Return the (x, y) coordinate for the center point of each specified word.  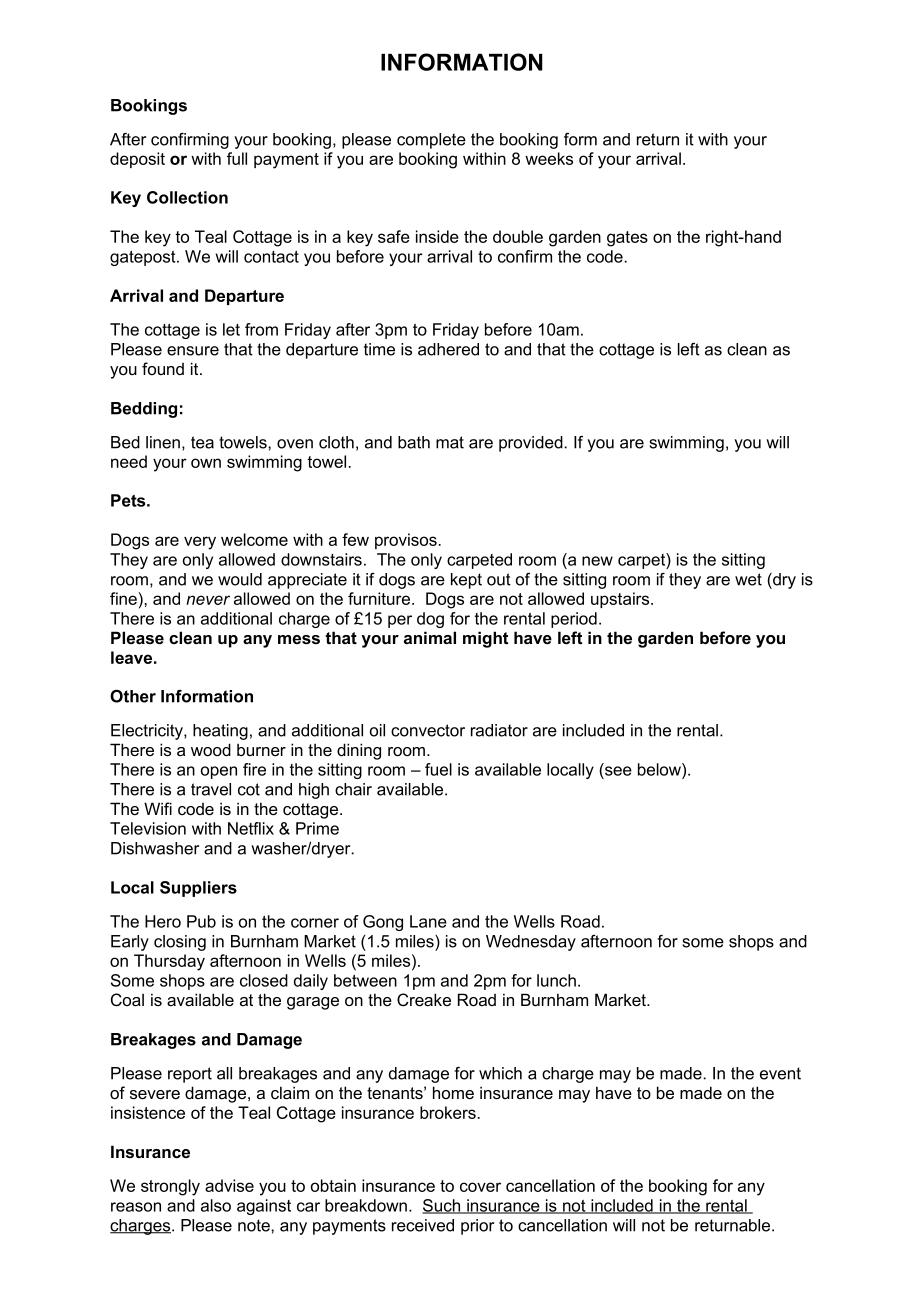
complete (431, 141)
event (780, 1073)
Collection (187, 197)
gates (627, 239)
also (216, 1205)
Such (442, 1206)
